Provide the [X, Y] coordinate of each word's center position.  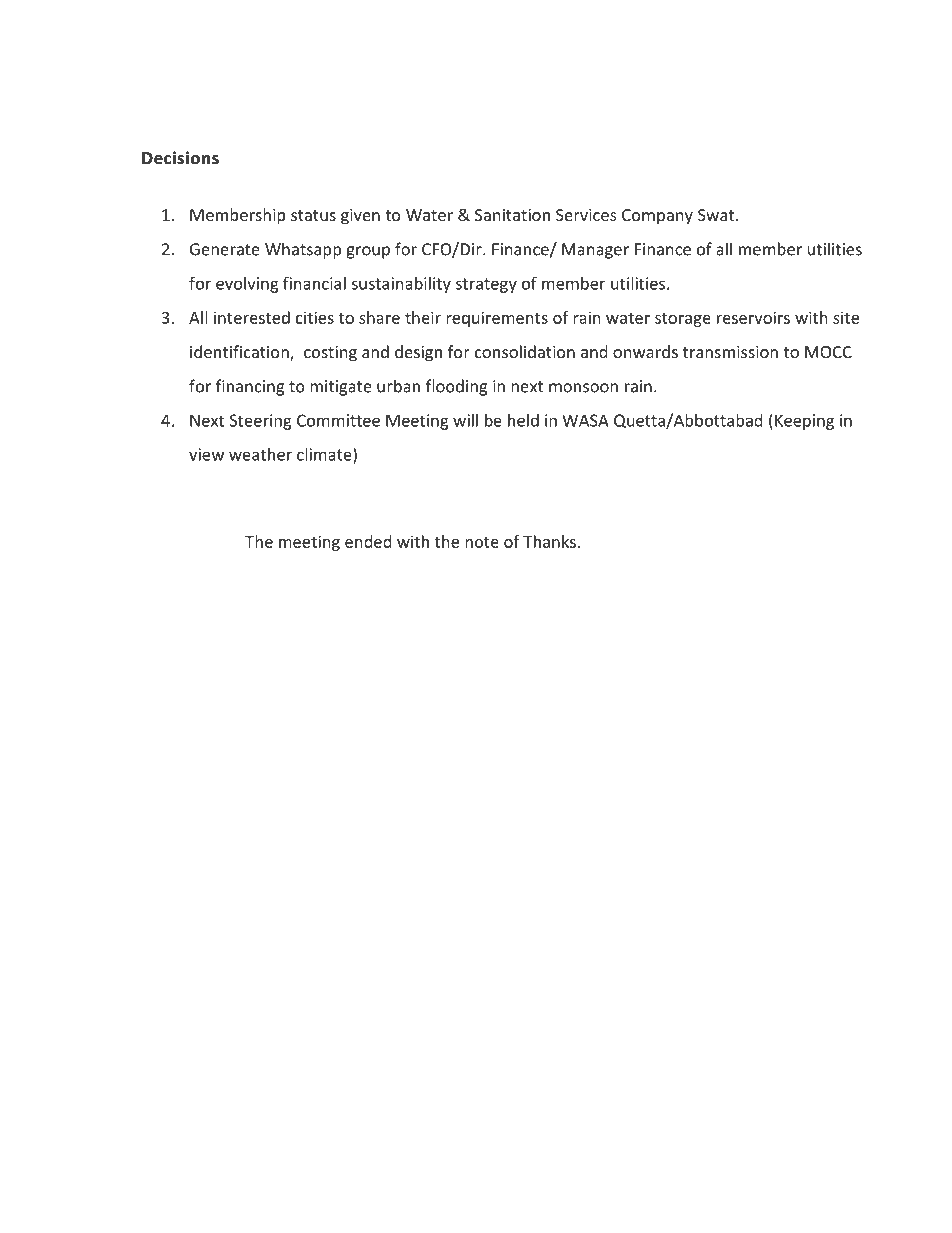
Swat [716, 215]
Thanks [549, 541]
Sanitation [512, 215]
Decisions [180, 157]
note [482, 542]
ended [368, 541]
